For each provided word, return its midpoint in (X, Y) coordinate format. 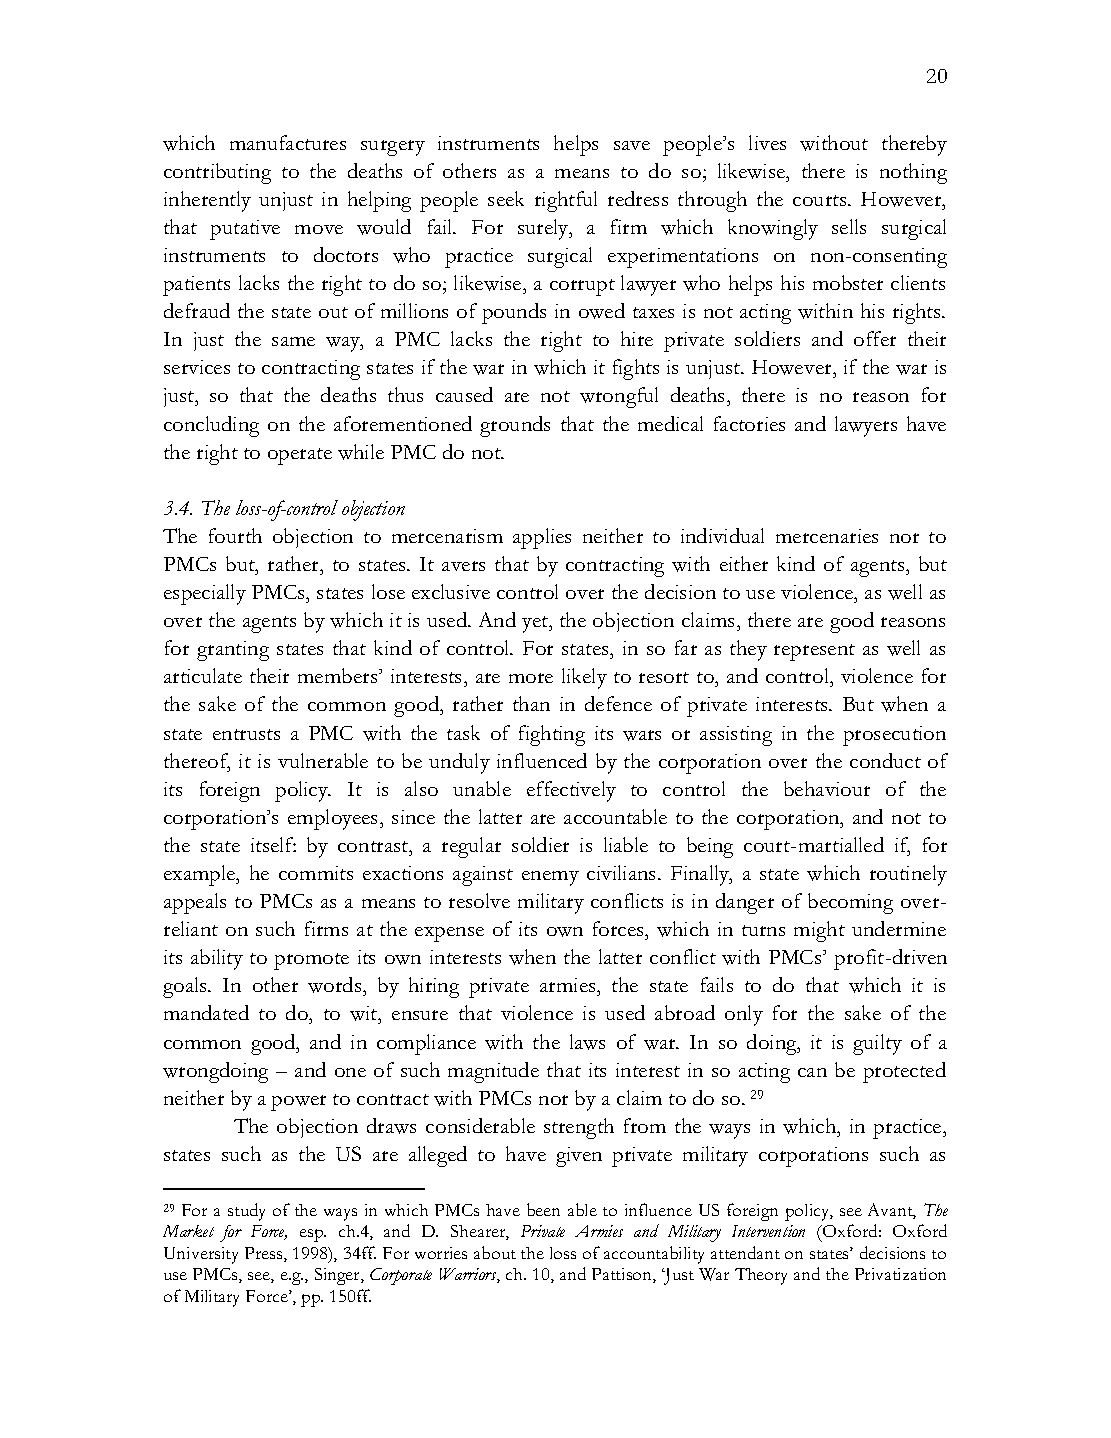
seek (506, 198)
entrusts (246, 734)
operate (300, 456)
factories (749, 423)
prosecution (894, 736)
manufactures (288, 142)
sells (849, 226)
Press (265, 1254)
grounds (515, 426)
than (531, 703)
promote (311, 961)
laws (587, 1042)
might (819, 931)
